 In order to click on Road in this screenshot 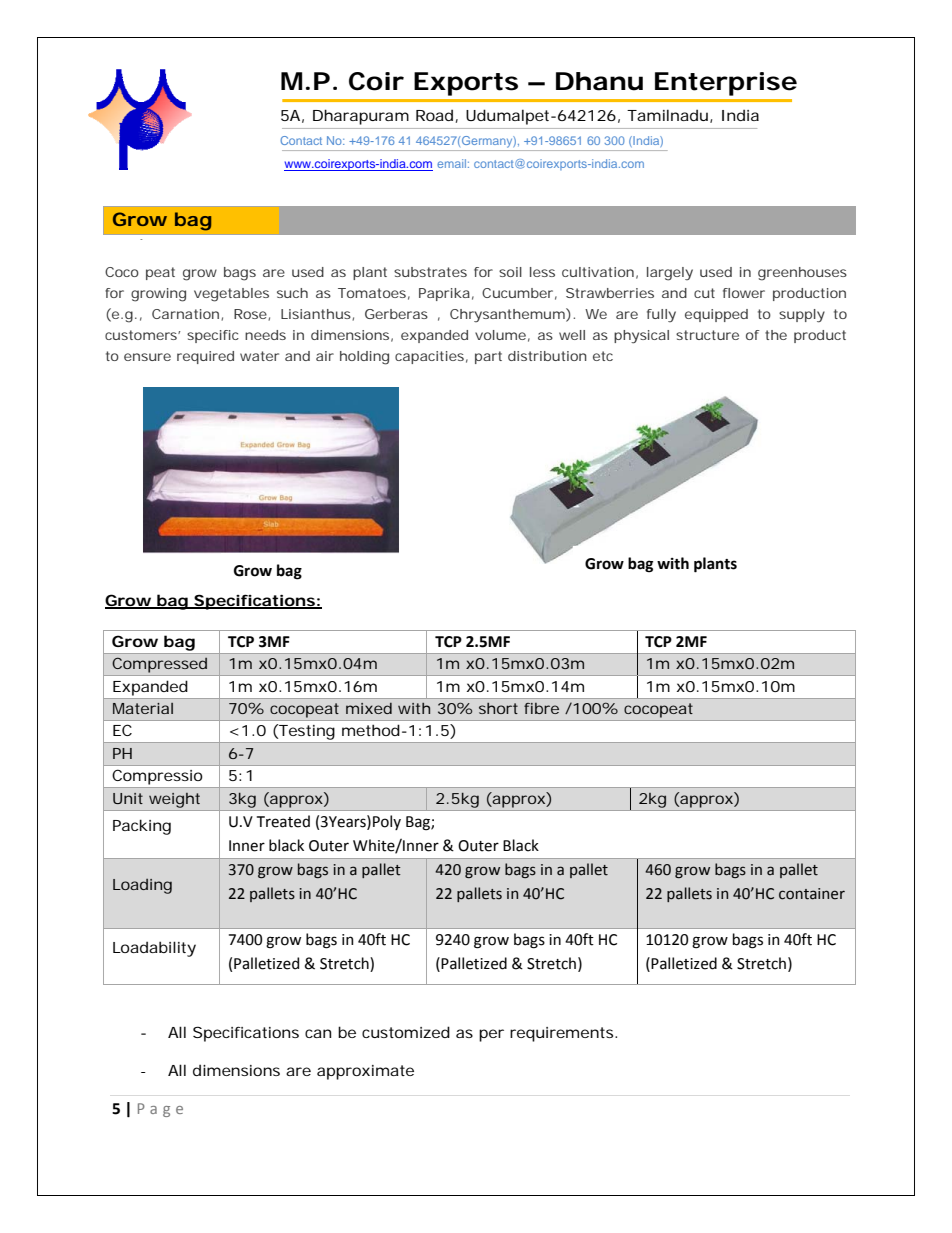, I will do `click(434, 115)`.
